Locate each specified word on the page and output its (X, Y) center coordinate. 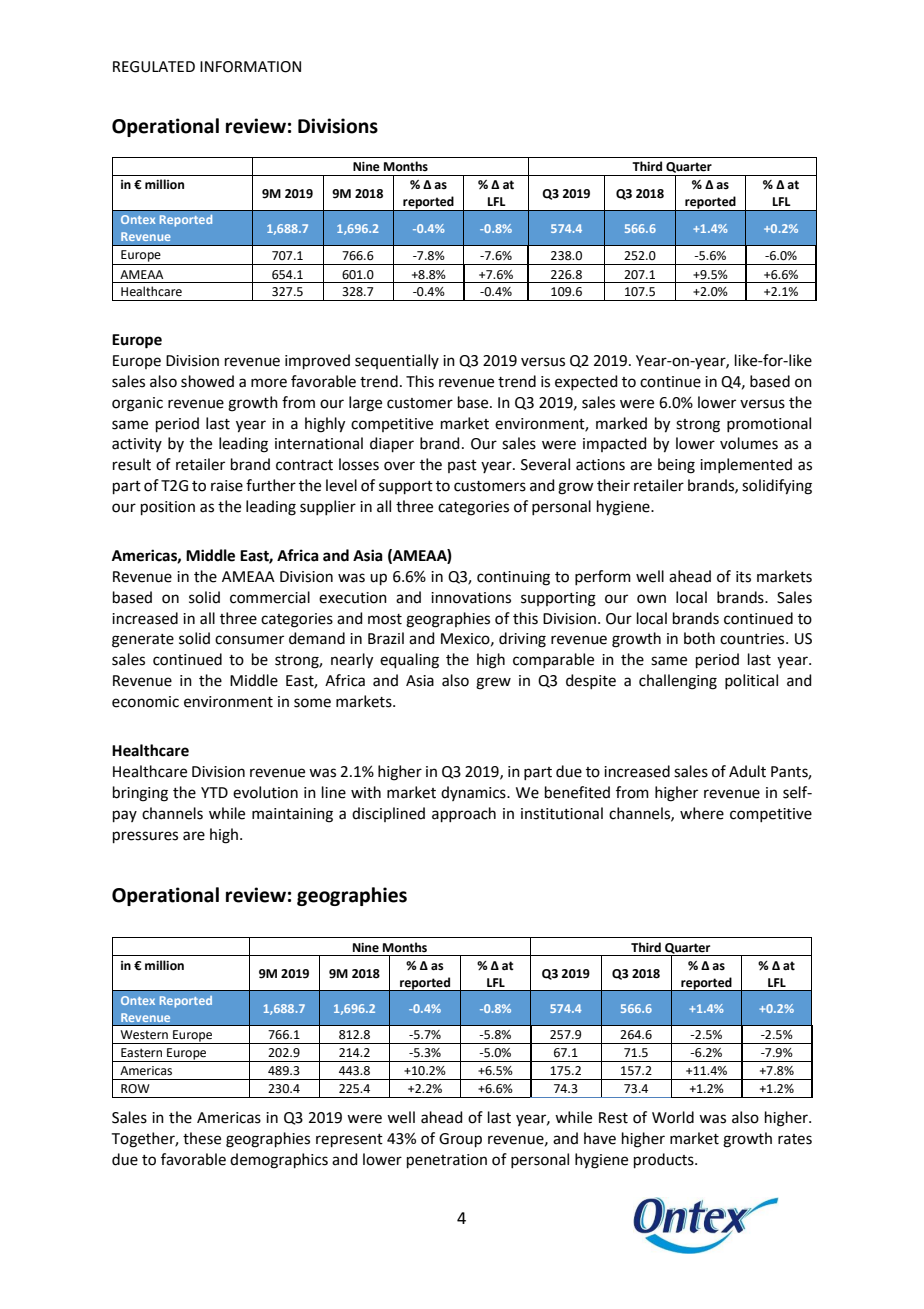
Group (460, 1140)
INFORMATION (250, 67)
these (202, 1138)
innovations (471, 598)
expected (586, 382)
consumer (249, 640)
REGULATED (154, 67)
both (699, 638)
